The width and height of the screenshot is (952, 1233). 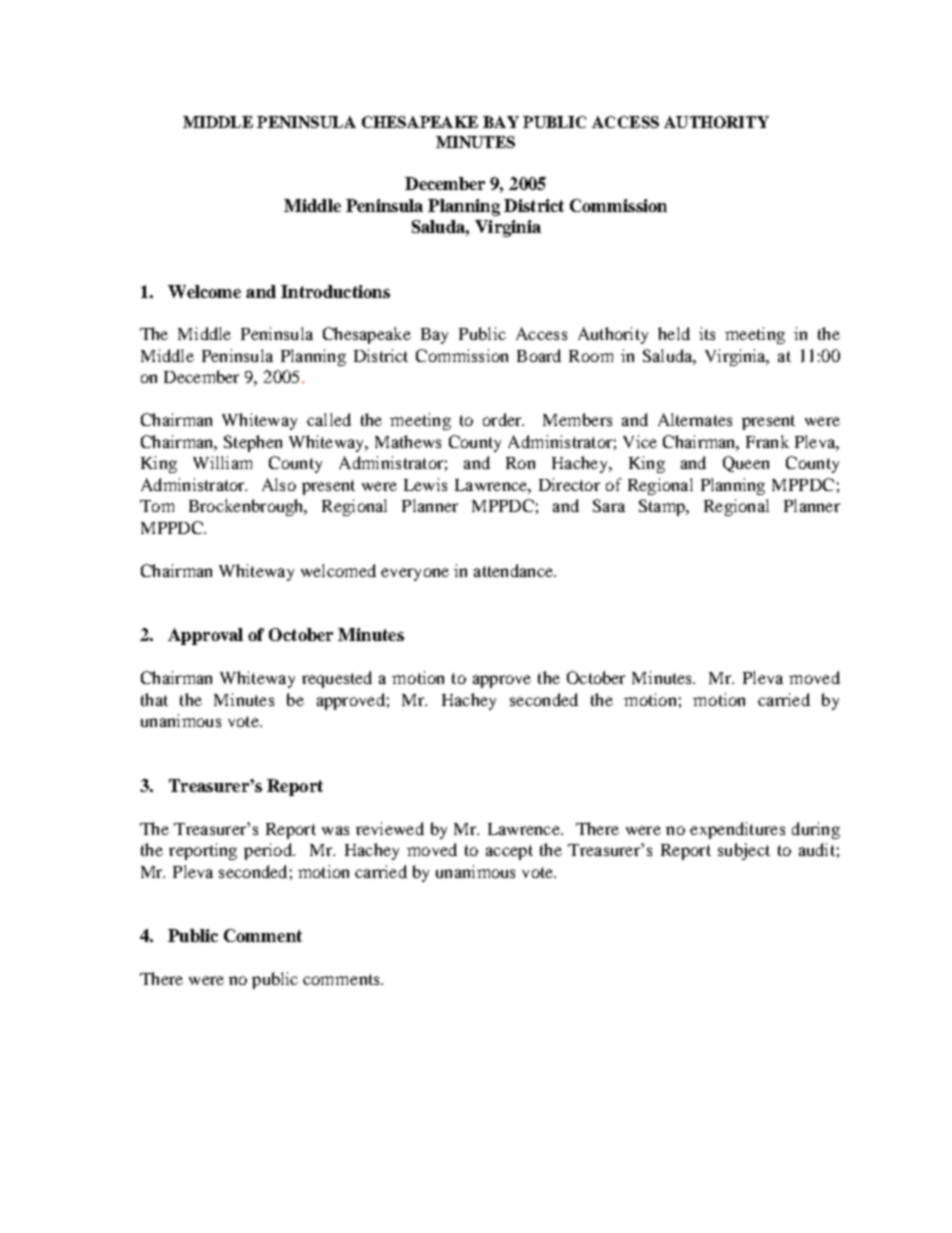 I want to click on attendance, so click(x=514, y=570).
